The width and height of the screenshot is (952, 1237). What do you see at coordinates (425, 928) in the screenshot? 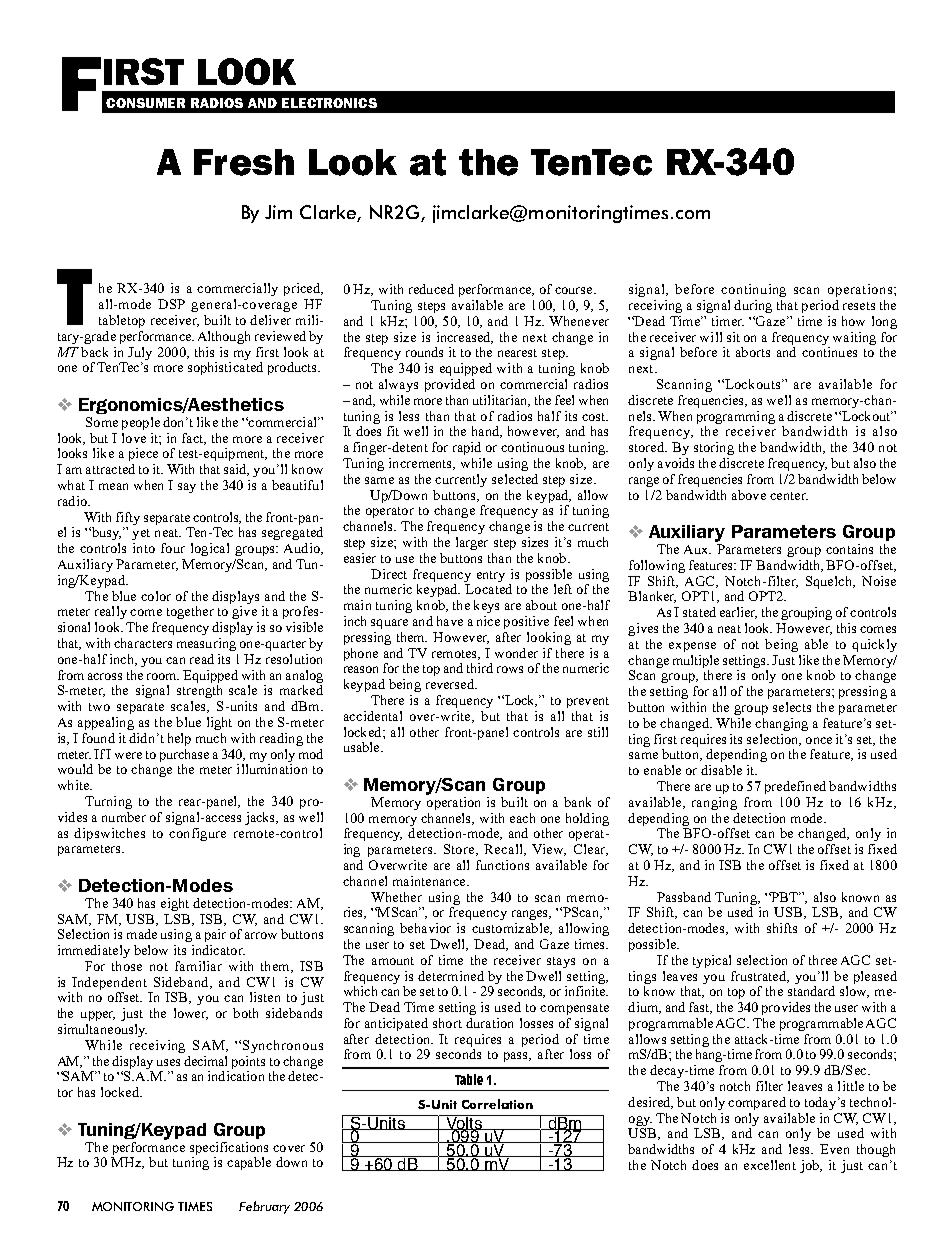
I see `behavior` at bounding box center [425, 928].
